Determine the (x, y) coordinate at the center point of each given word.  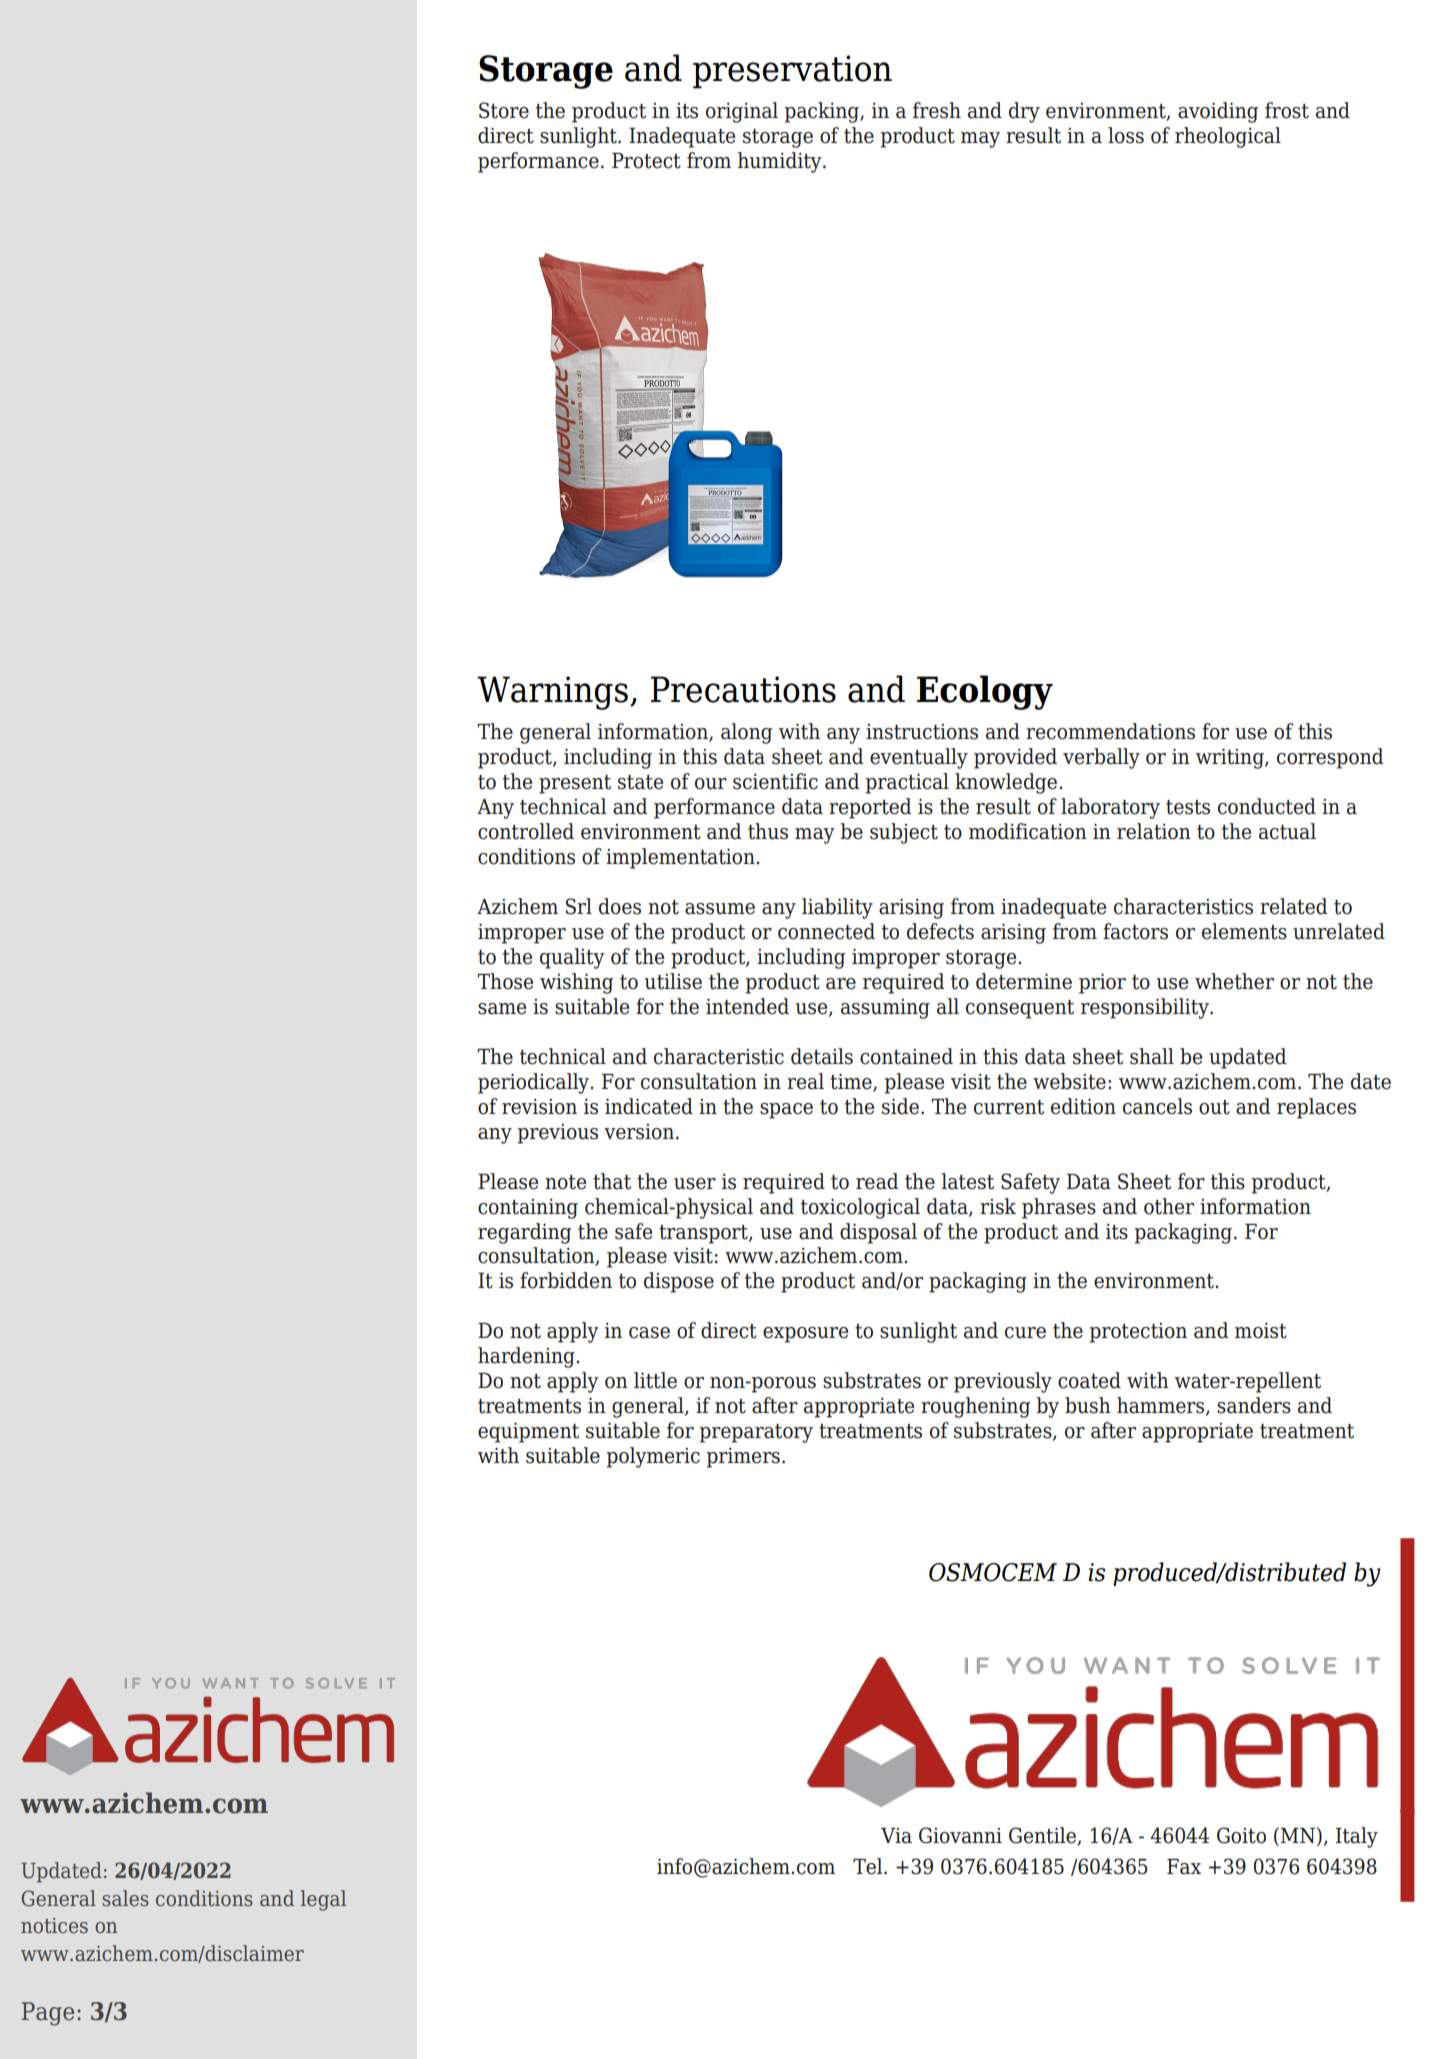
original (742, 112)
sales (125, 1898)
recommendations (1110, 731)
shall (1152, 1056)
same (502, 1009)
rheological (1228, 137)
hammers (1162, 1406)
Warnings (552, 693)
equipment (528, 1432)
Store (504, 110)
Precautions (743, 689)
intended (747, 1006)
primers (743, 1458)
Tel (869, 1866)
